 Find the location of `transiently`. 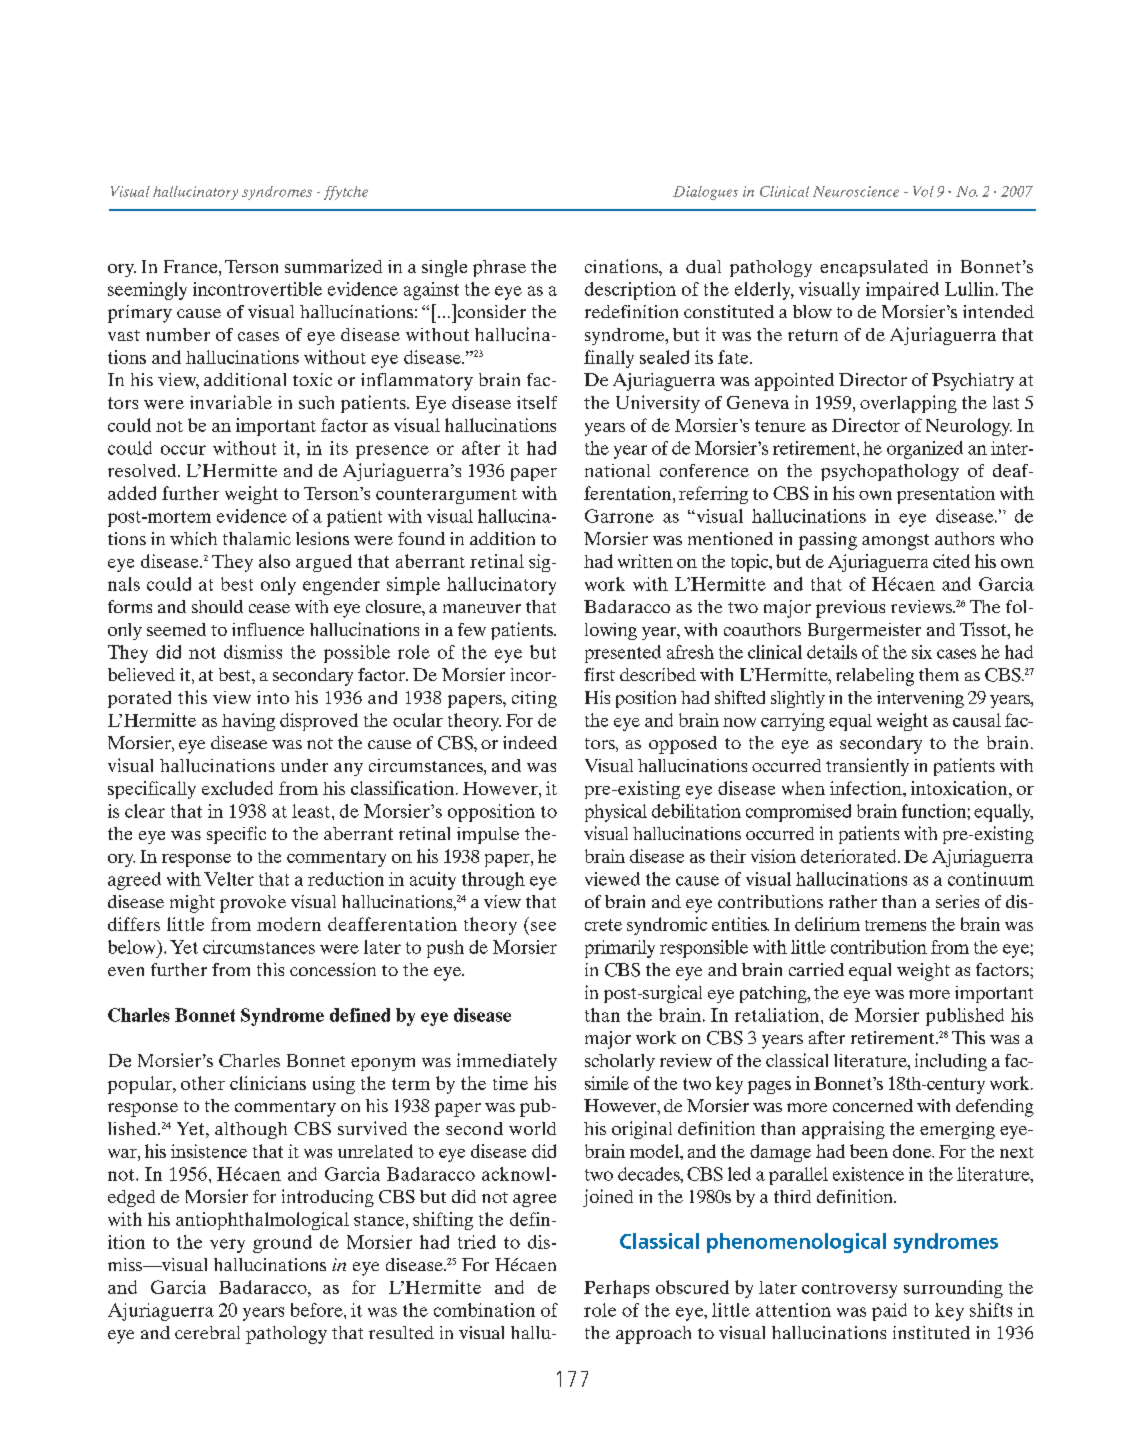

transiently is located at coordinates (867, 767).
